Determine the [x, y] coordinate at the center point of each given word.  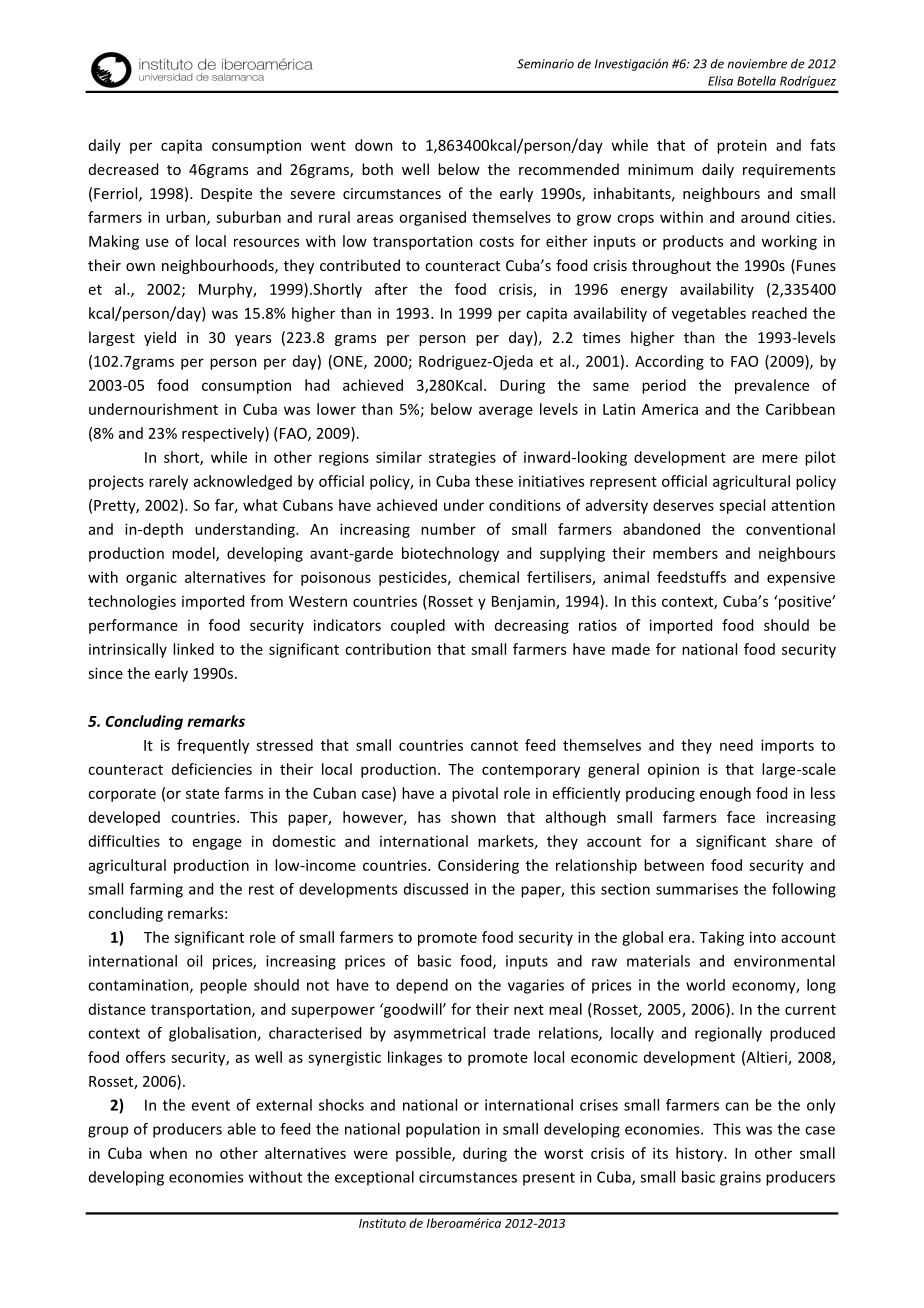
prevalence [772, 386]
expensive [801, 578]
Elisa [720, 81]
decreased [123, 169]
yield [160, 338]
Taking [721, 938]
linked [193, 649]
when [168, 1153]
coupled [418, 626]
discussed [436, 889]
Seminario [545, 64]
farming [156, 890]
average [506, 412]
